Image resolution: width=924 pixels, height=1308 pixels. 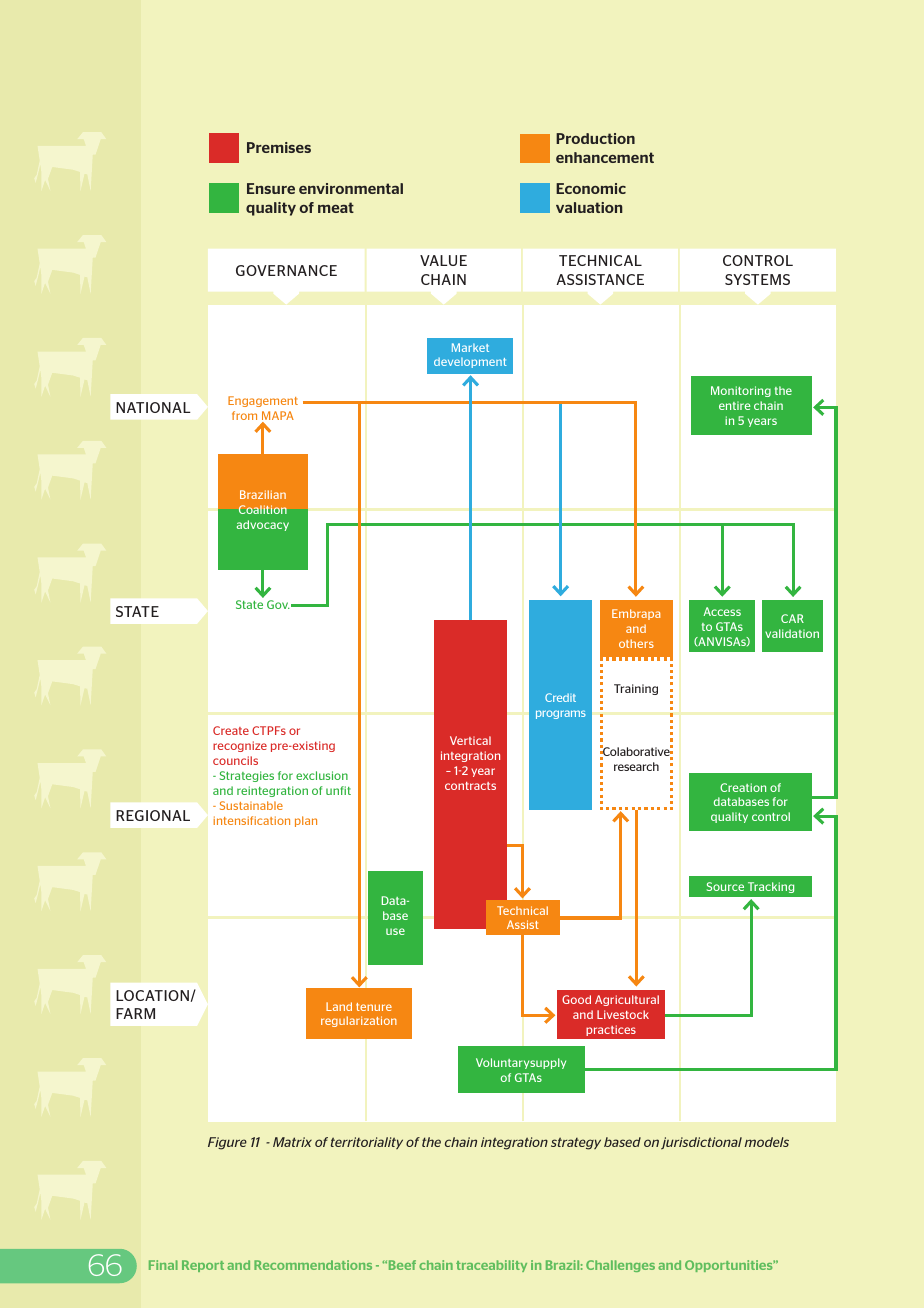 What do you see at coordinates (203, 1266) in the screenshot?
I see `Report` at bounding box center [203, 1266].
